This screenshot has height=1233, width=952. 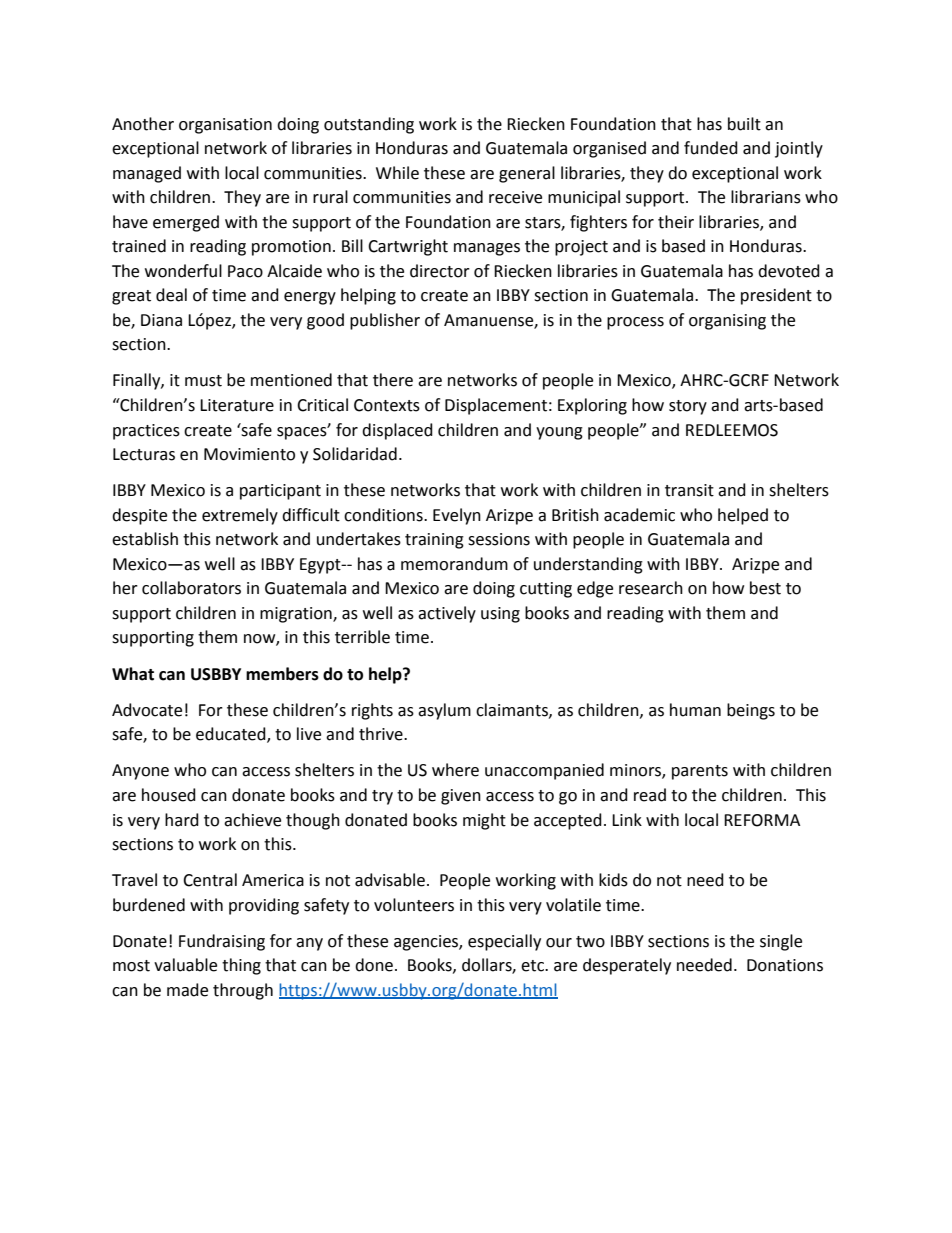 What do you see at coordinates (232, 735) in the screenshot?
I see `educated` at bounding box center [232, 735].
